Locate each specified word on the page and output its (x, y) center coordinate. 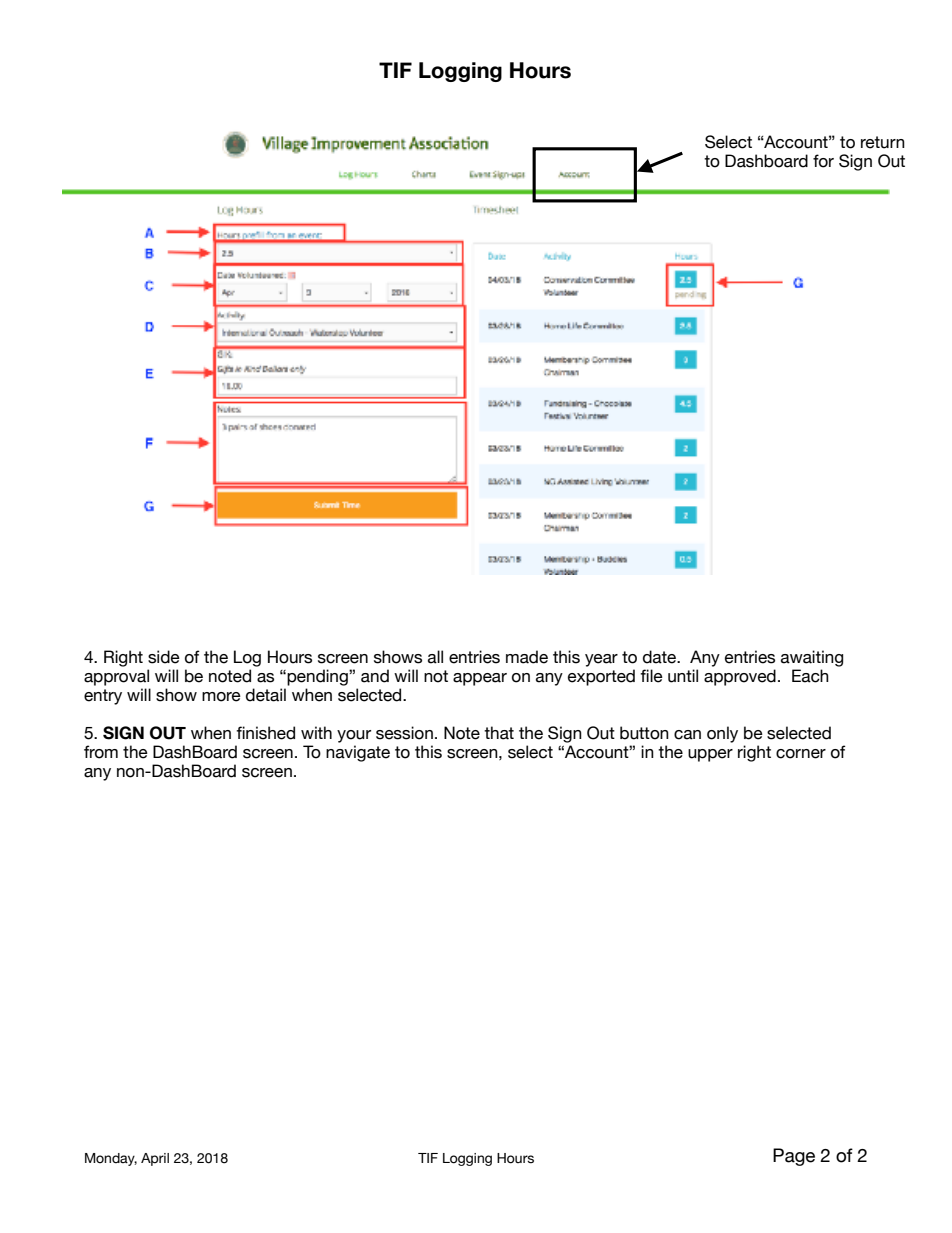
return (883, 142)
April (155, 1159)
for (823, 161)
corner (801, 754)
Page (794, 1157)
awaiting (812, 658)
